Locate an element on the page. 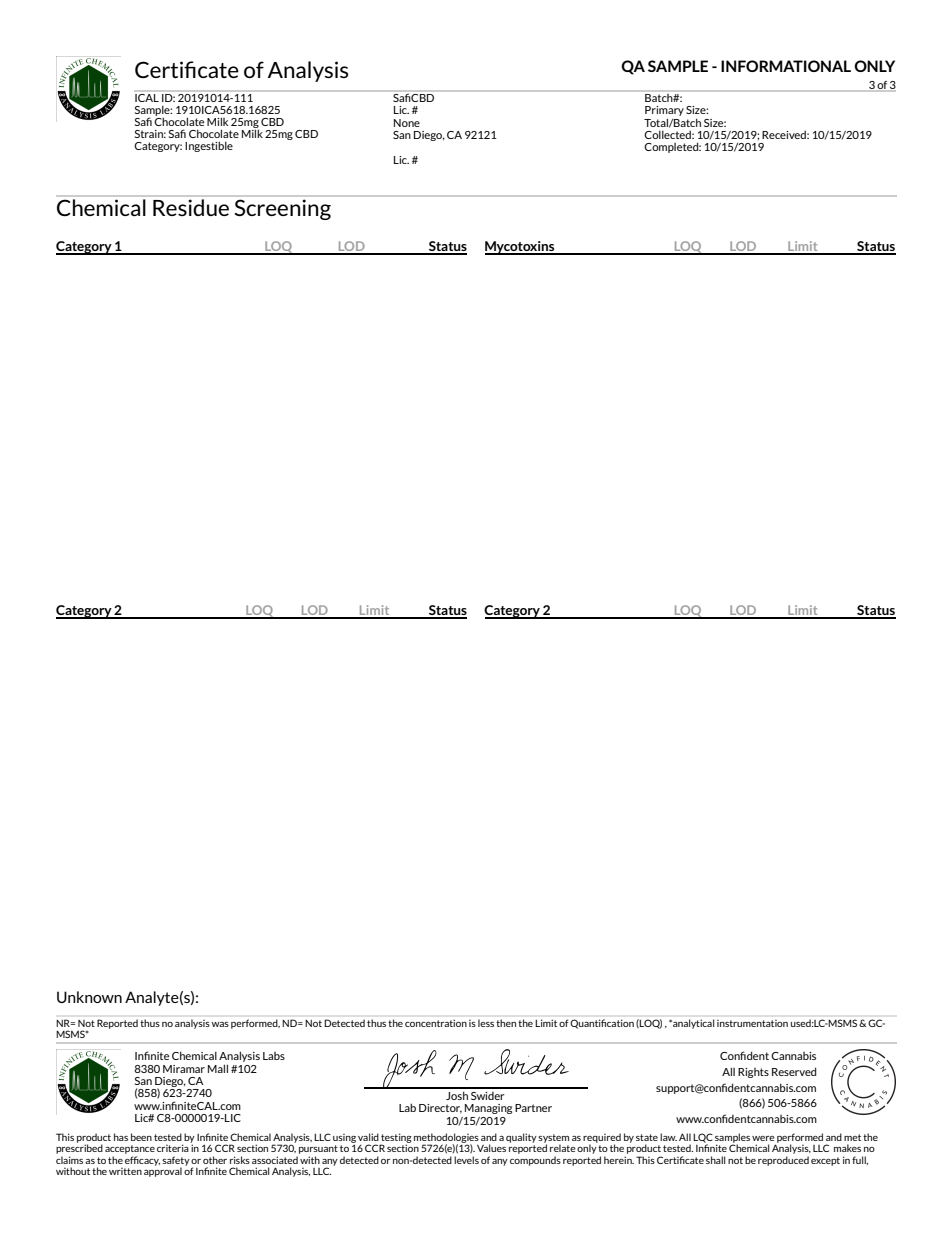 This page has width=952, height=1233. None is located at coordinates (407, 123).
